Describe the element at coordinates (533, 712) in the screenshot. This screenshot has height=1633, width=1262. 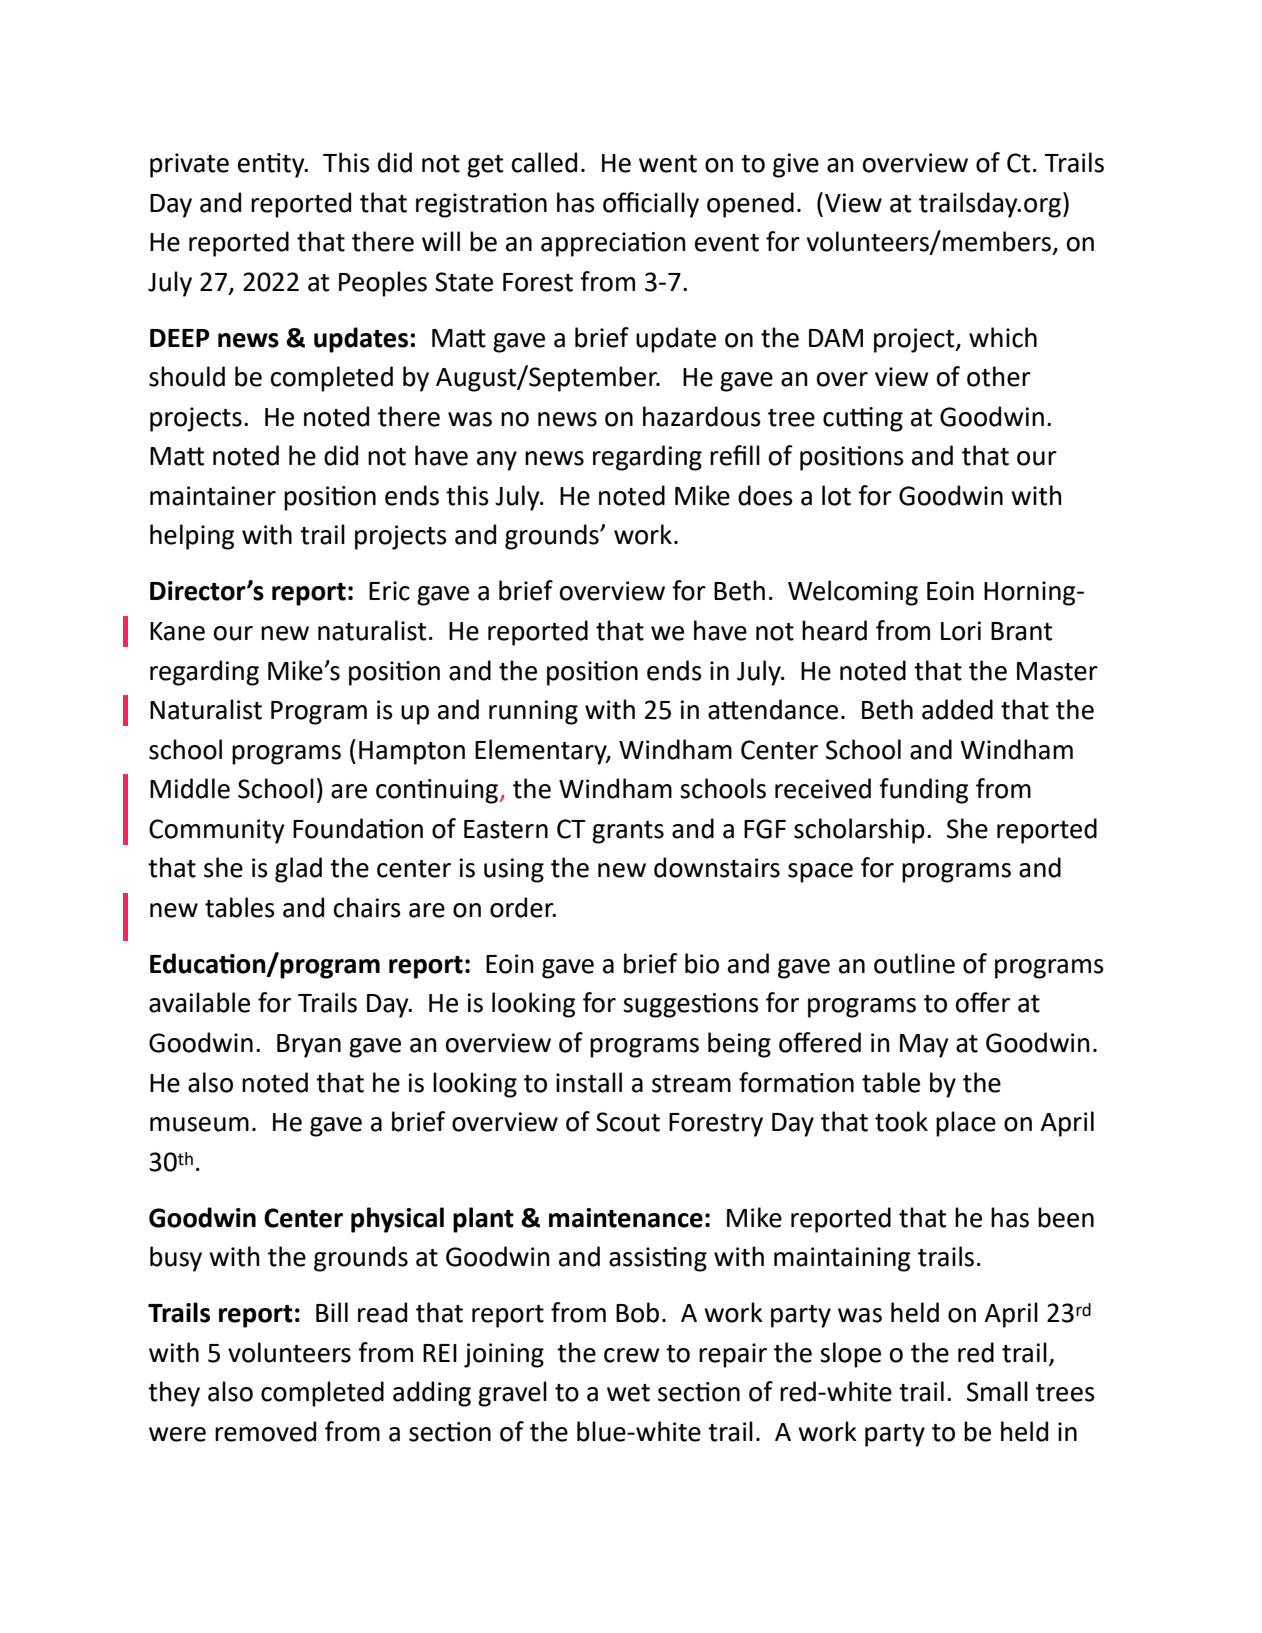
I see `running` at that location.
